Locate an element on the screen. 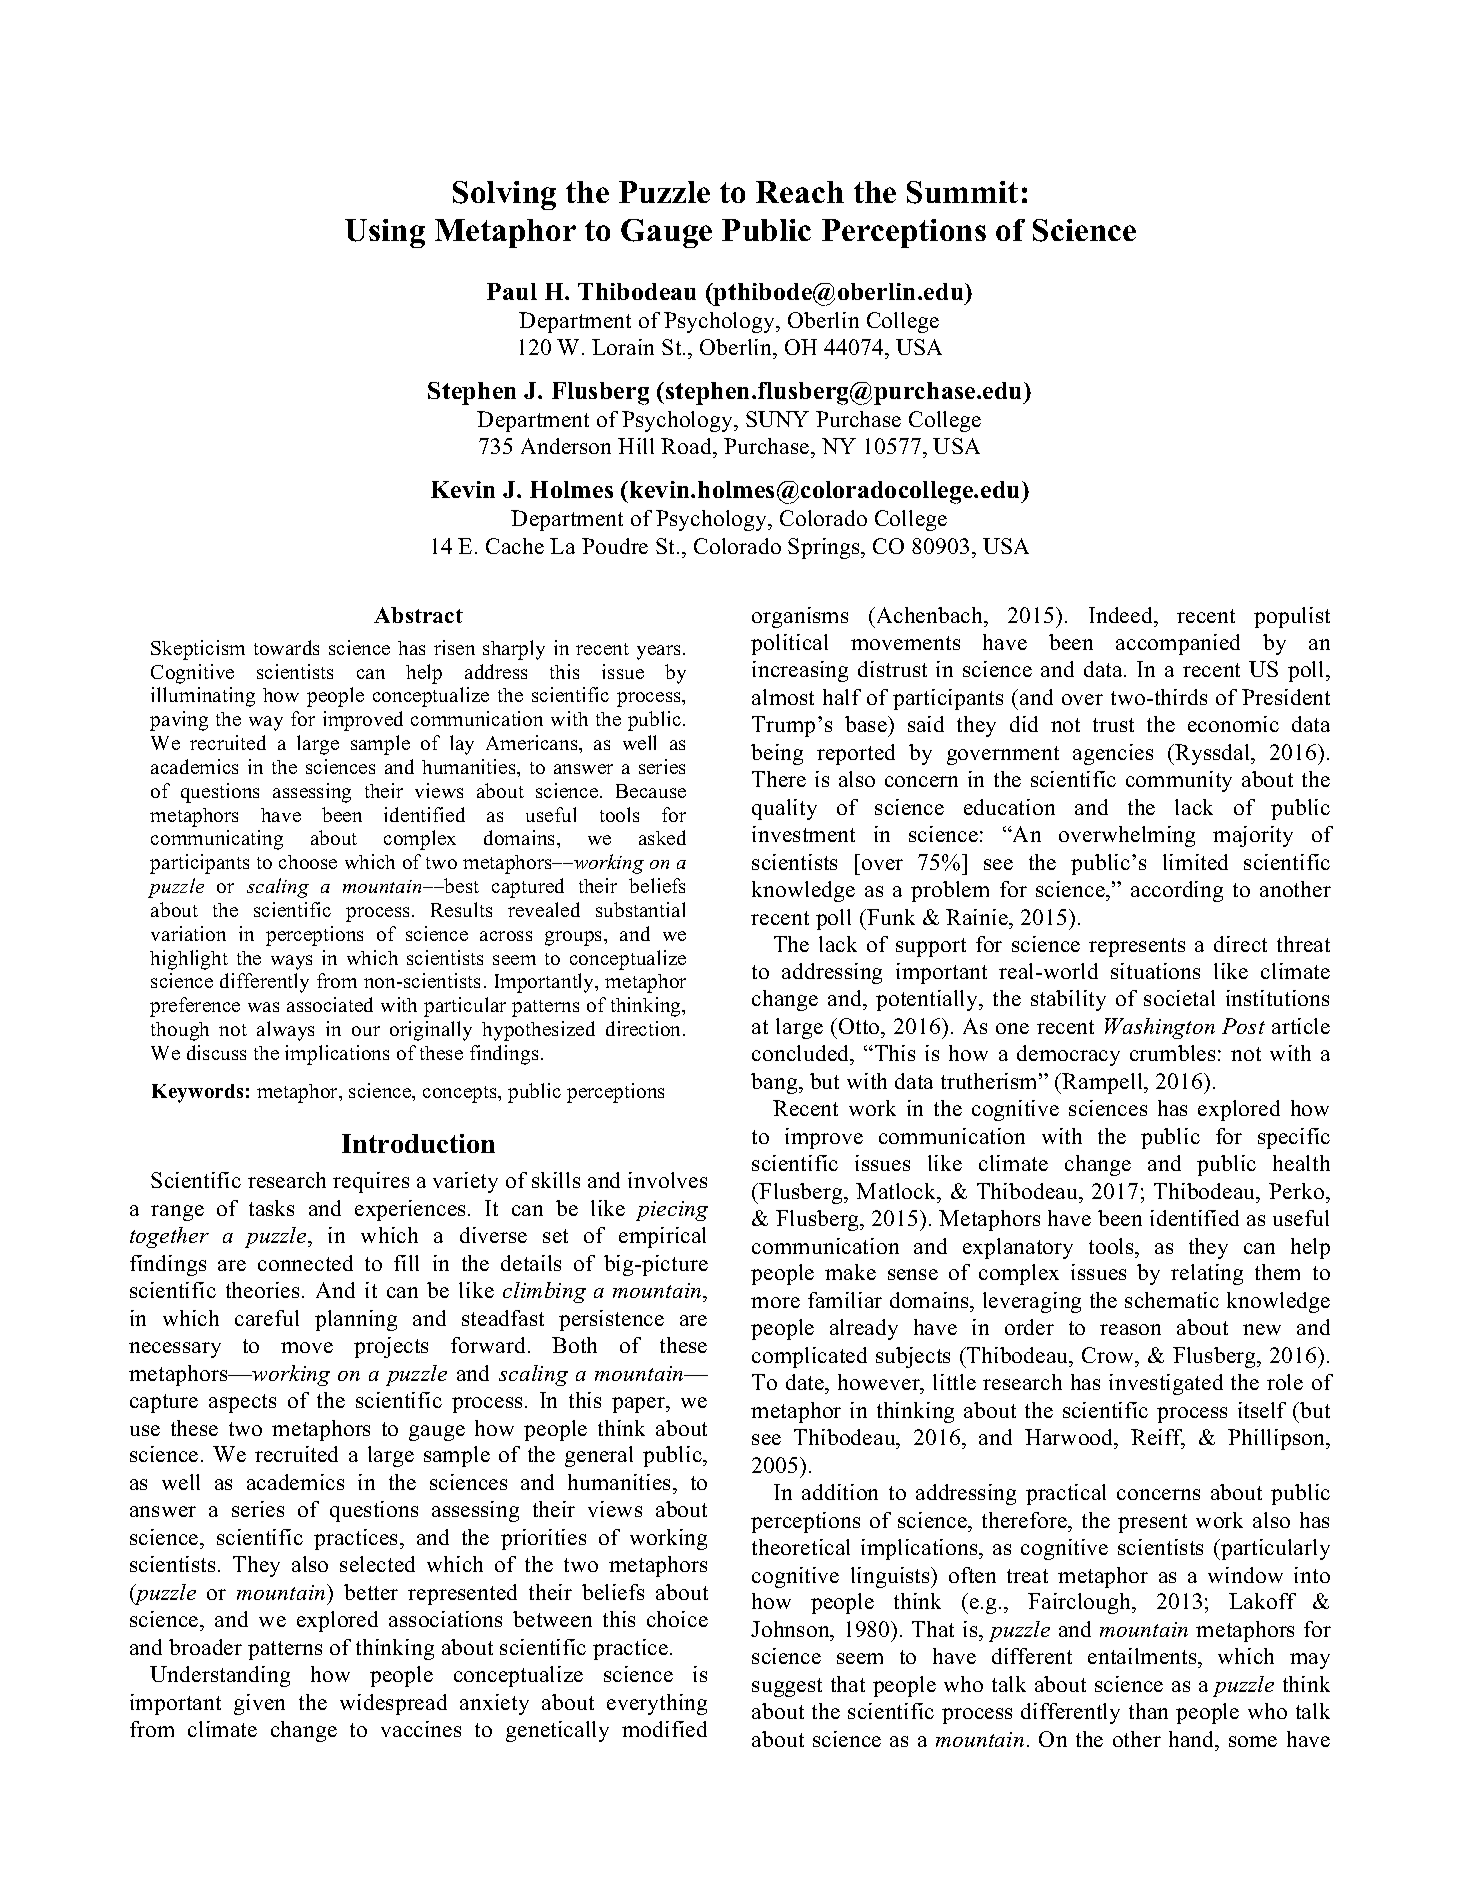 The image size is (1459, 1888). Reach is located at coordinates (800, 192).
